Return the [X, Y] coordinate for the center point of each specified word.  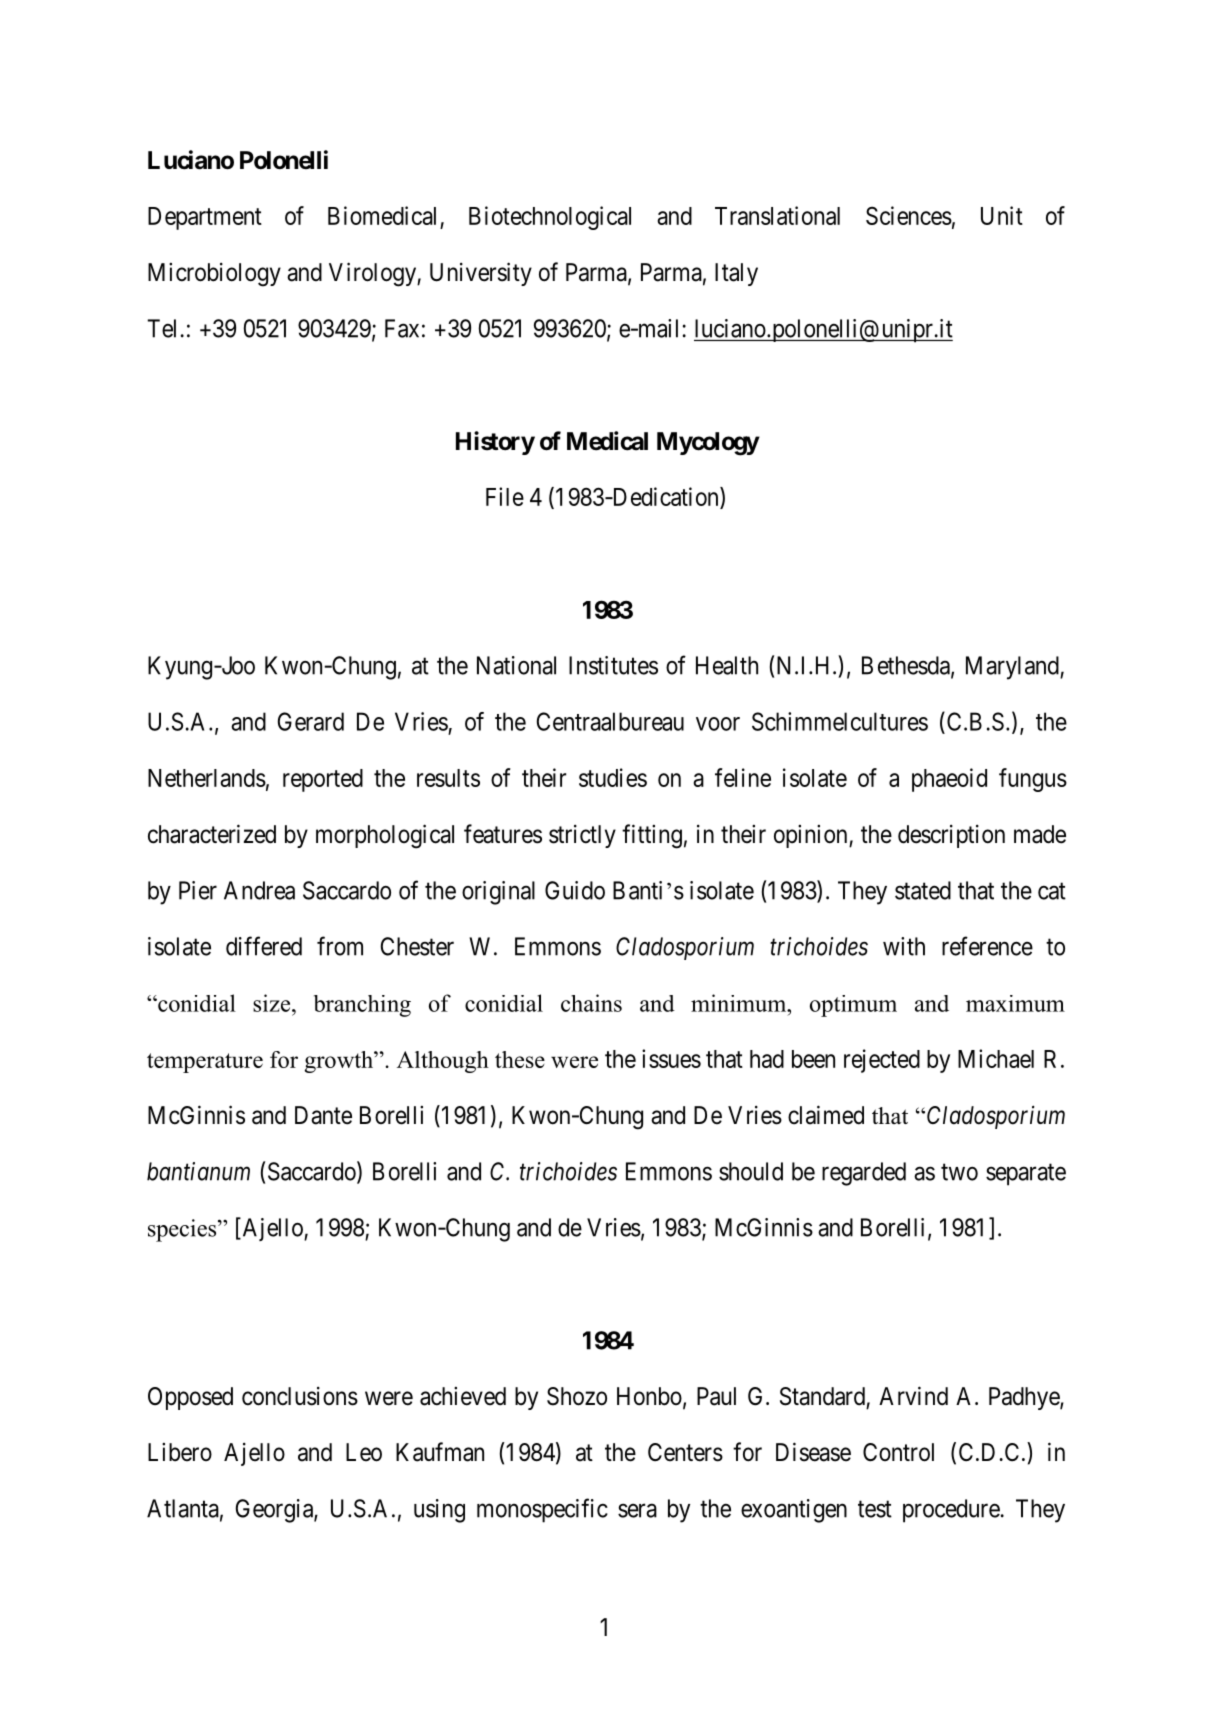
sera [637, 1511]
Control [898, 1452]
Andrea [259, 890]
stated [923, 890]
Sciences [909, 215]
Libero [180, 1452]
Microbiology [214, 274]
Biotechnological [550, 218]
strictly [582, 836]
